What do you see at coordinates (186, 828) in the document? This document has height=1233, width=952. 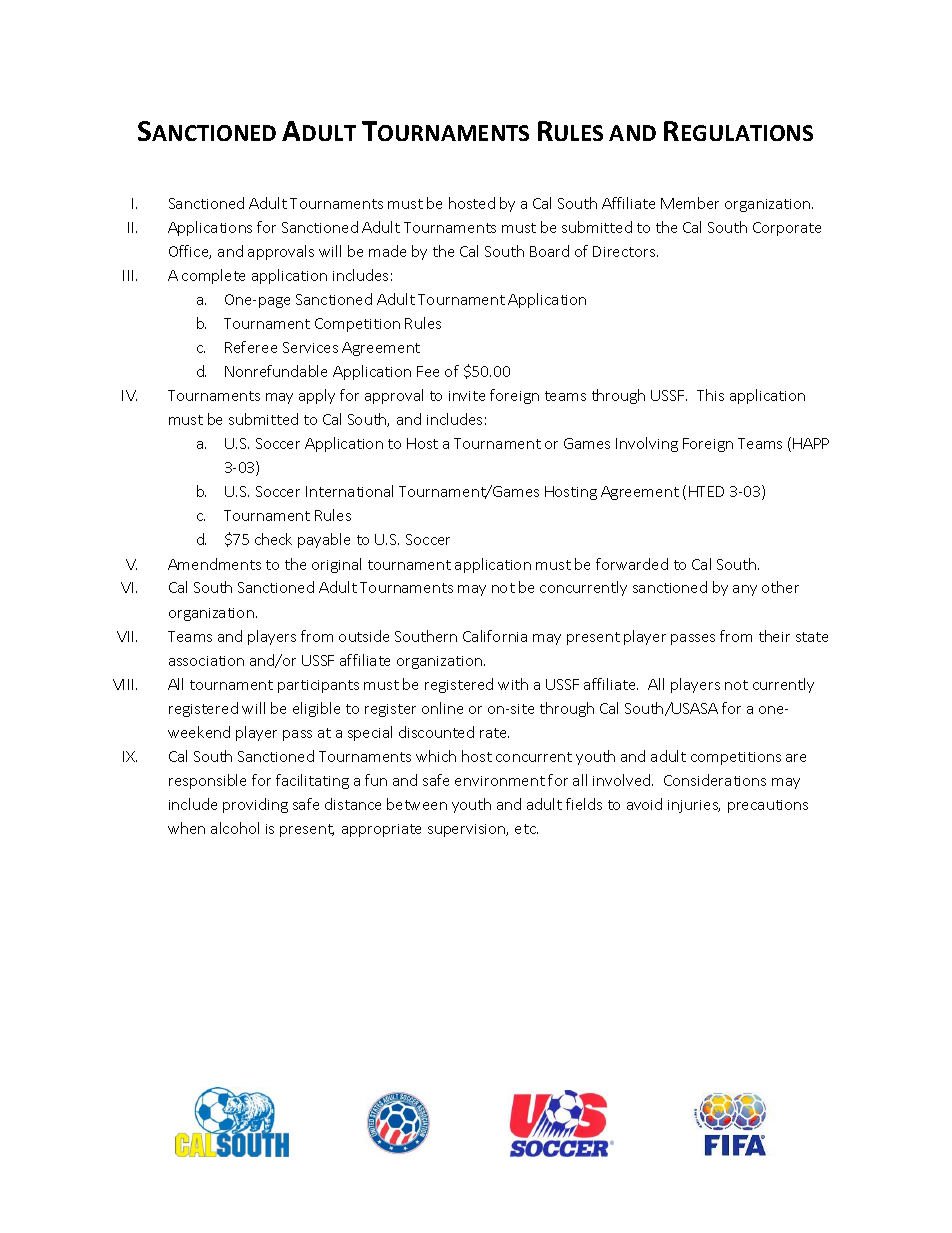 I see `when` at bounding box center [186, 828].
